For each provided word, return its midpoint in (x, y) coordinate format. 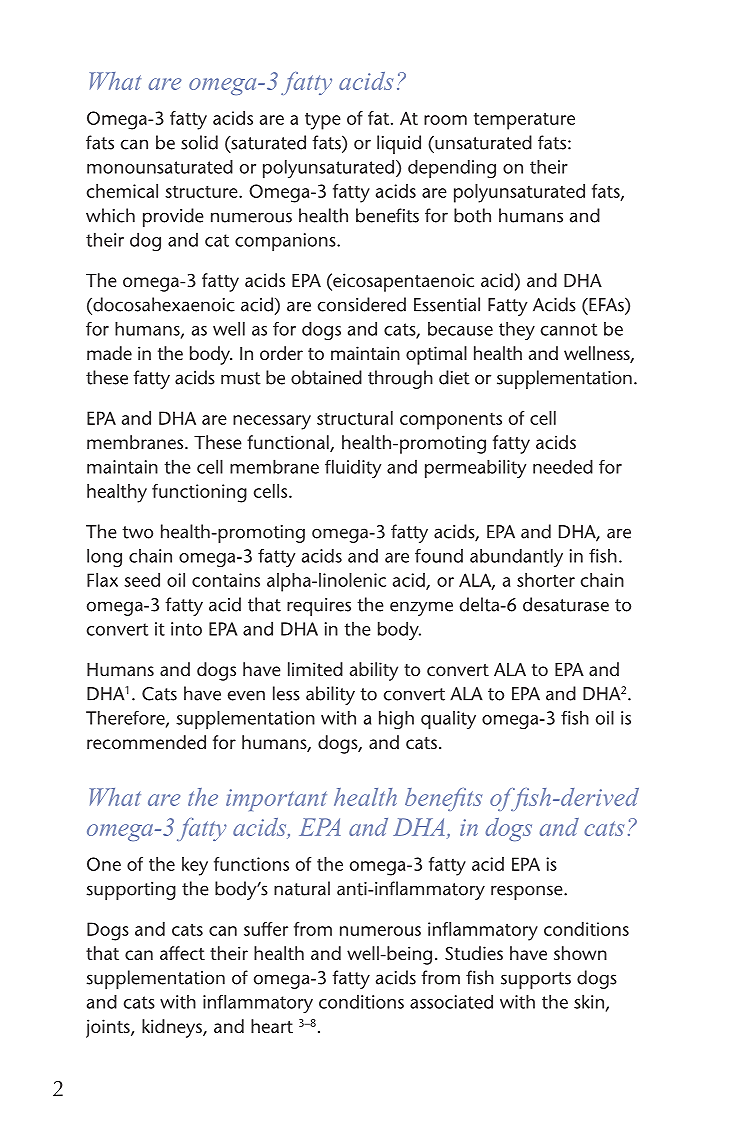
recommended (146, 742)
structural (355, 418)
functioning (199, 493)
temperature (524, 121)
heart (272, 1026)
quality (448, 720)
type (323, 121)
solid (199, 142)
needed (563, 466)
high (396, 720)
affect (182, 953)
